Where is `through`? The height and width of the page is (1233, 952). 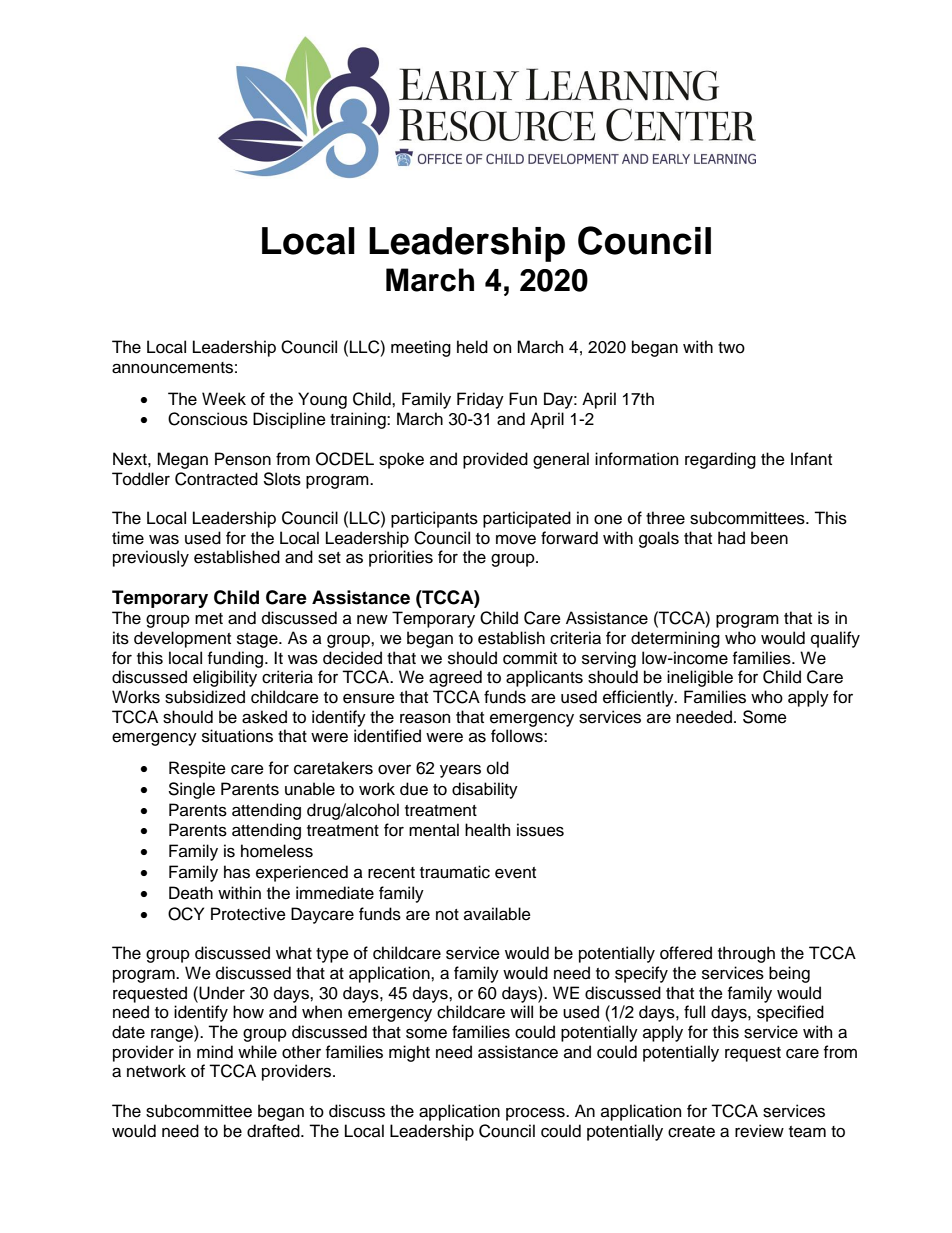
through is located at coordinates (746, 954).
